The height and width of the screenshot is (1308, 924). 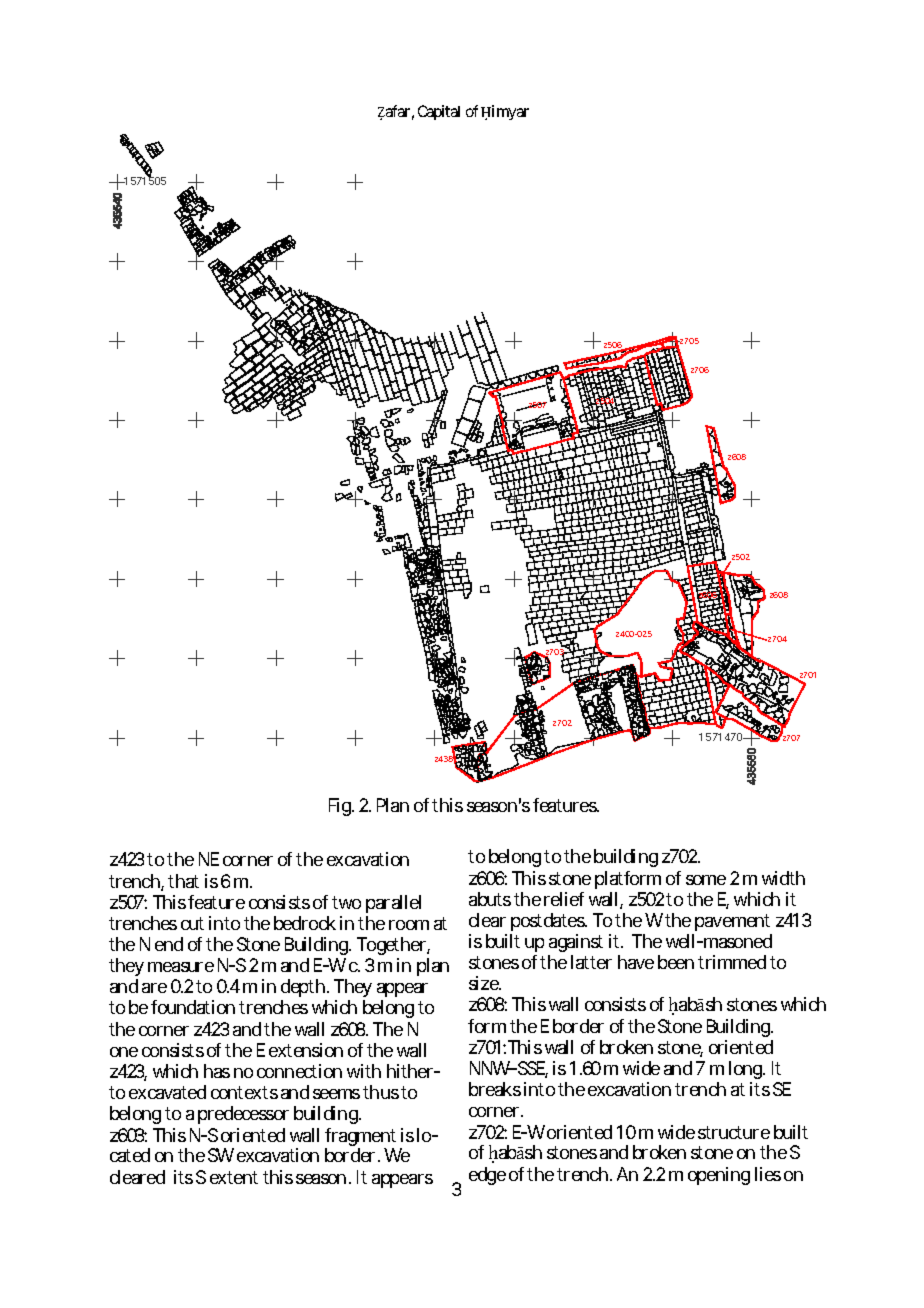 What do you see at coordinates (564, 899) in the screenshot?
I see `relief` at bounding box center [564, 899].
